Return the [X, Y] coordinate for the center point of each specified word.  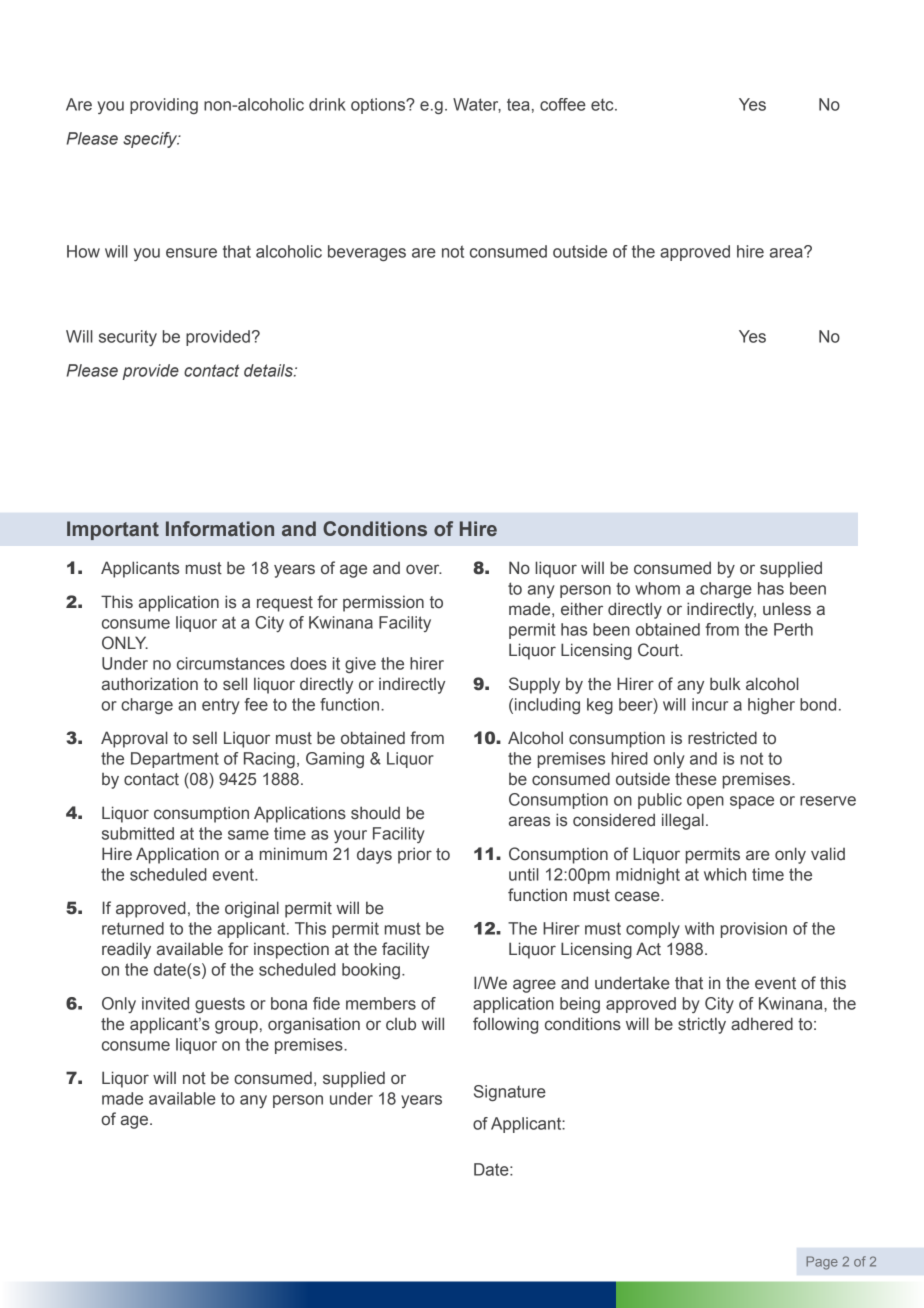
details [269, 370]
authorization [150, 684]
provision [754, 930]
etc [603, 104]
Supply [534, 685]
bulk [725, 683]
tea [518, 104]
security [128, 338]
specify [151, 140]
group [236, 1027]
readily [126, 950]
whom [657, 588]
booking [371, 971]
